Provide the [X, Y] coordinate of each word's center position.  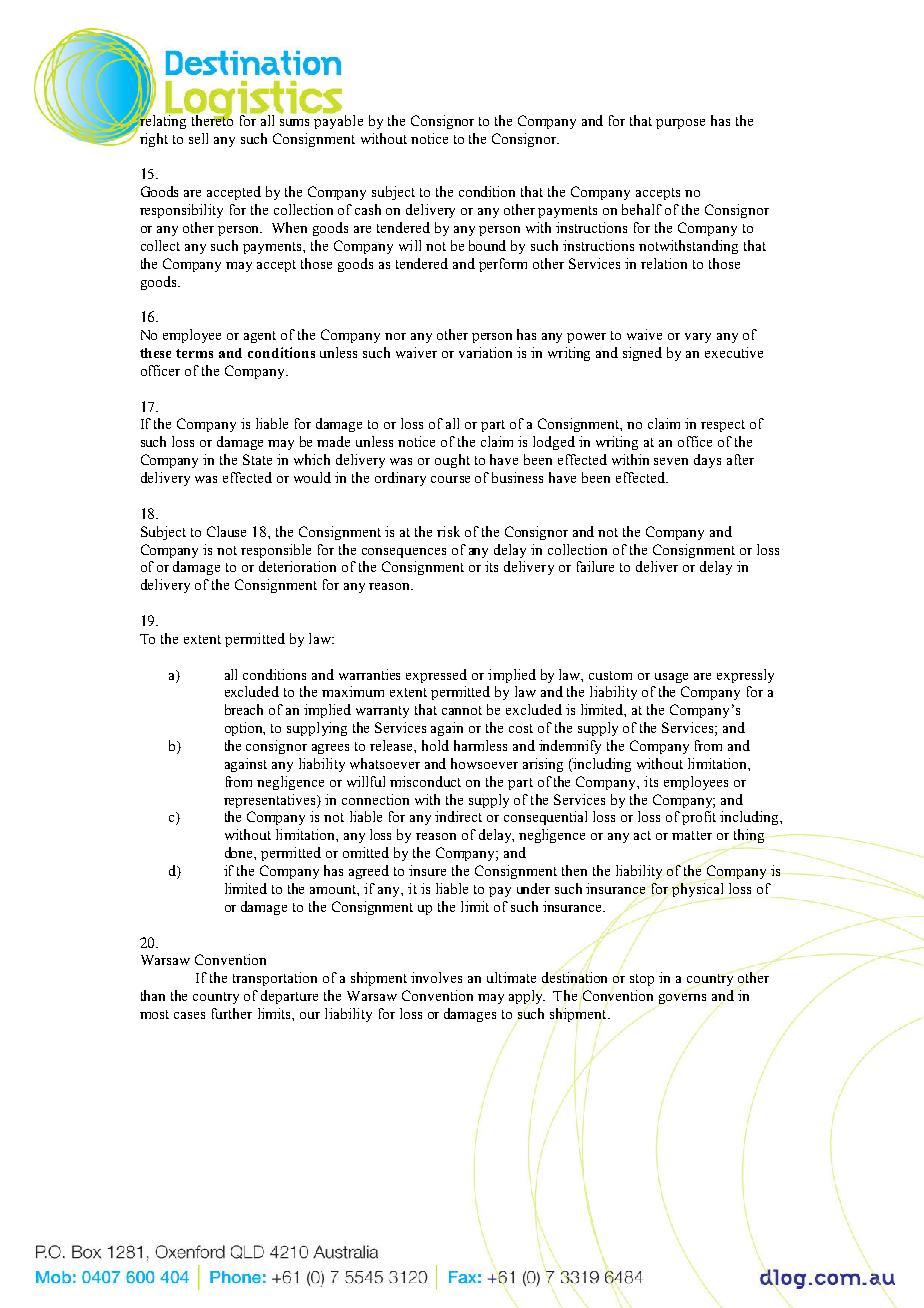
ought [452, 461]
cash [368, 209]
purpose [680, 124]
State [257, 459]
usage [671, 678]
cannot [462, 710]
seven [671, 461]
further [232, 1013]
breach [244, 709]
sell [198, 138]
